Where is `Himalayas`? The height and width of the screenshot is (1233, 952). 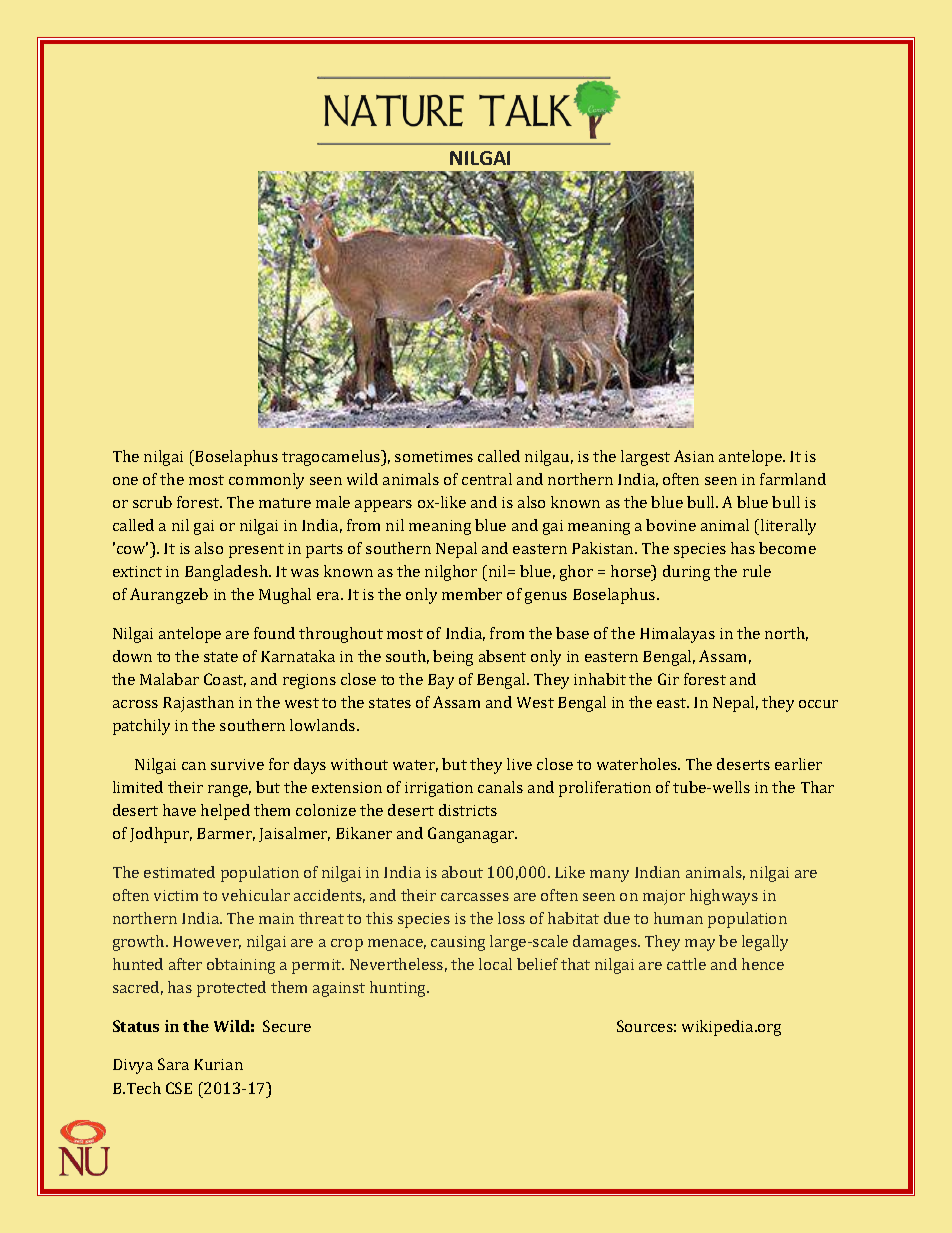
Himalayas is located at coordinates (677, 635).
